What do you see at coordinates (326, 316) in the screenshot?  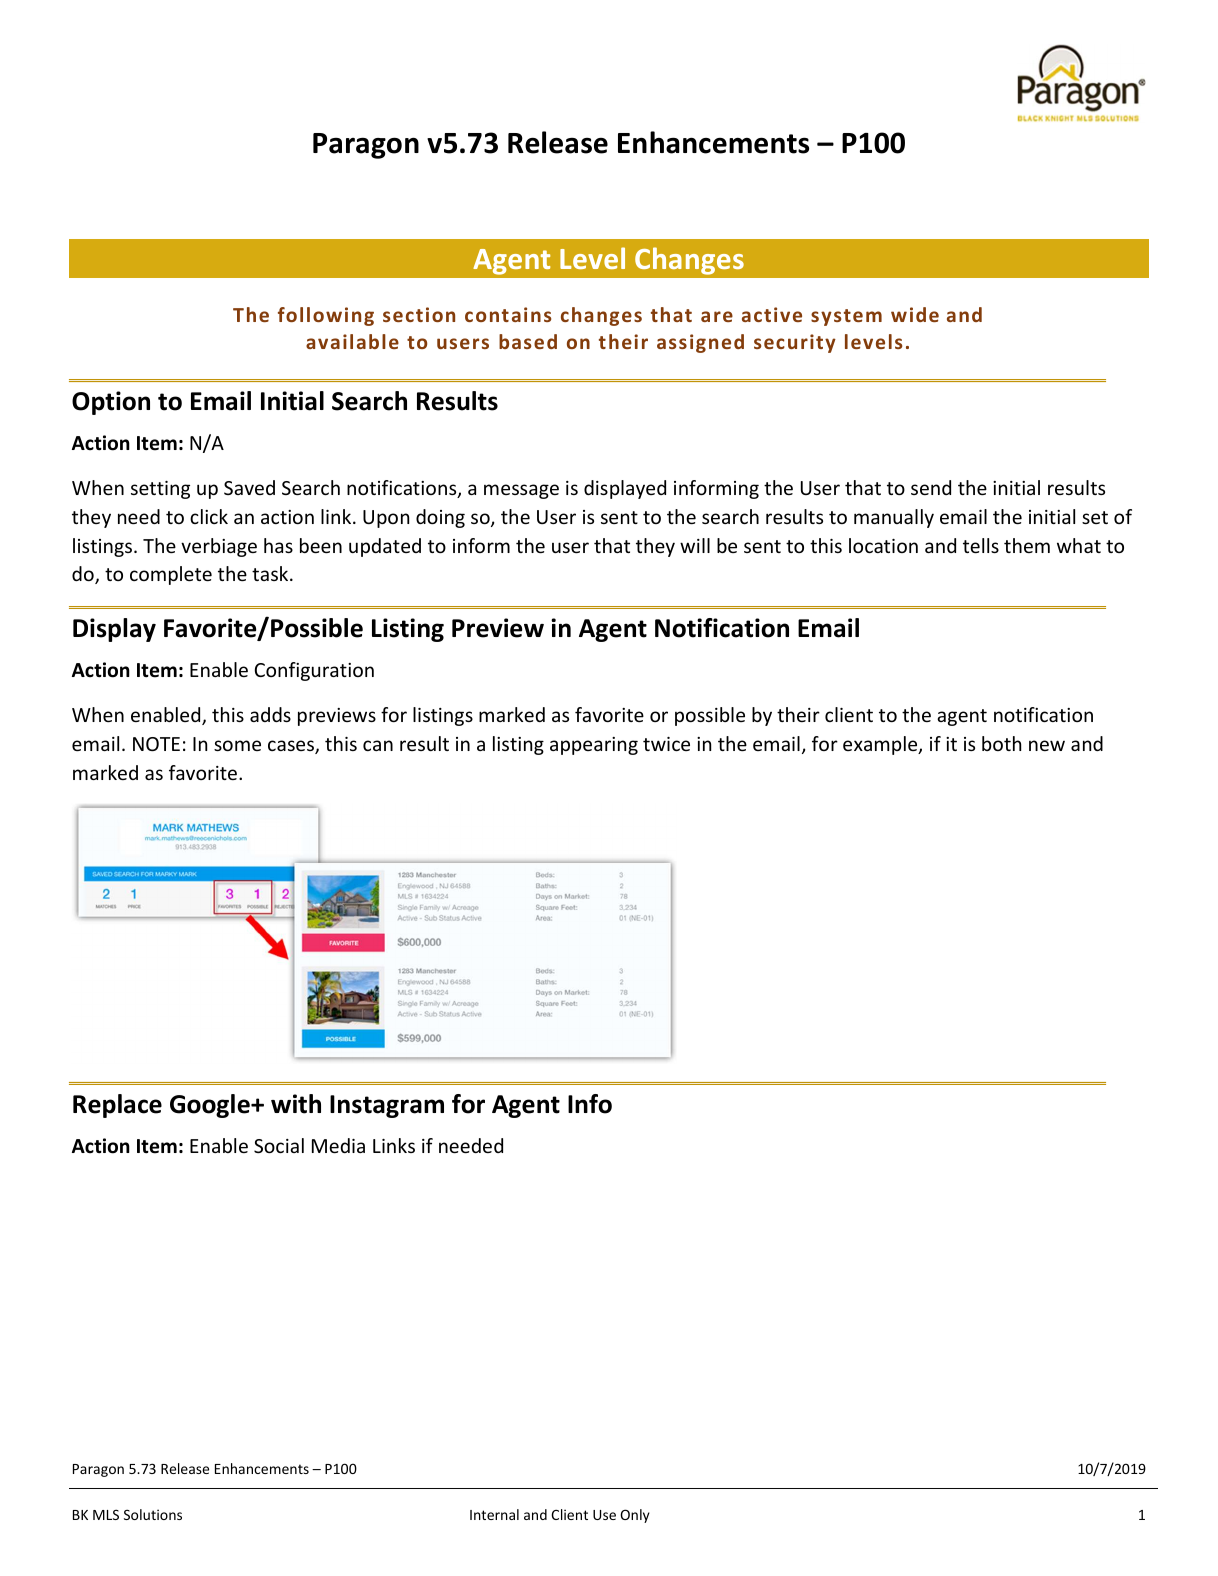 I see `following` at bounding box center [326, 316].
